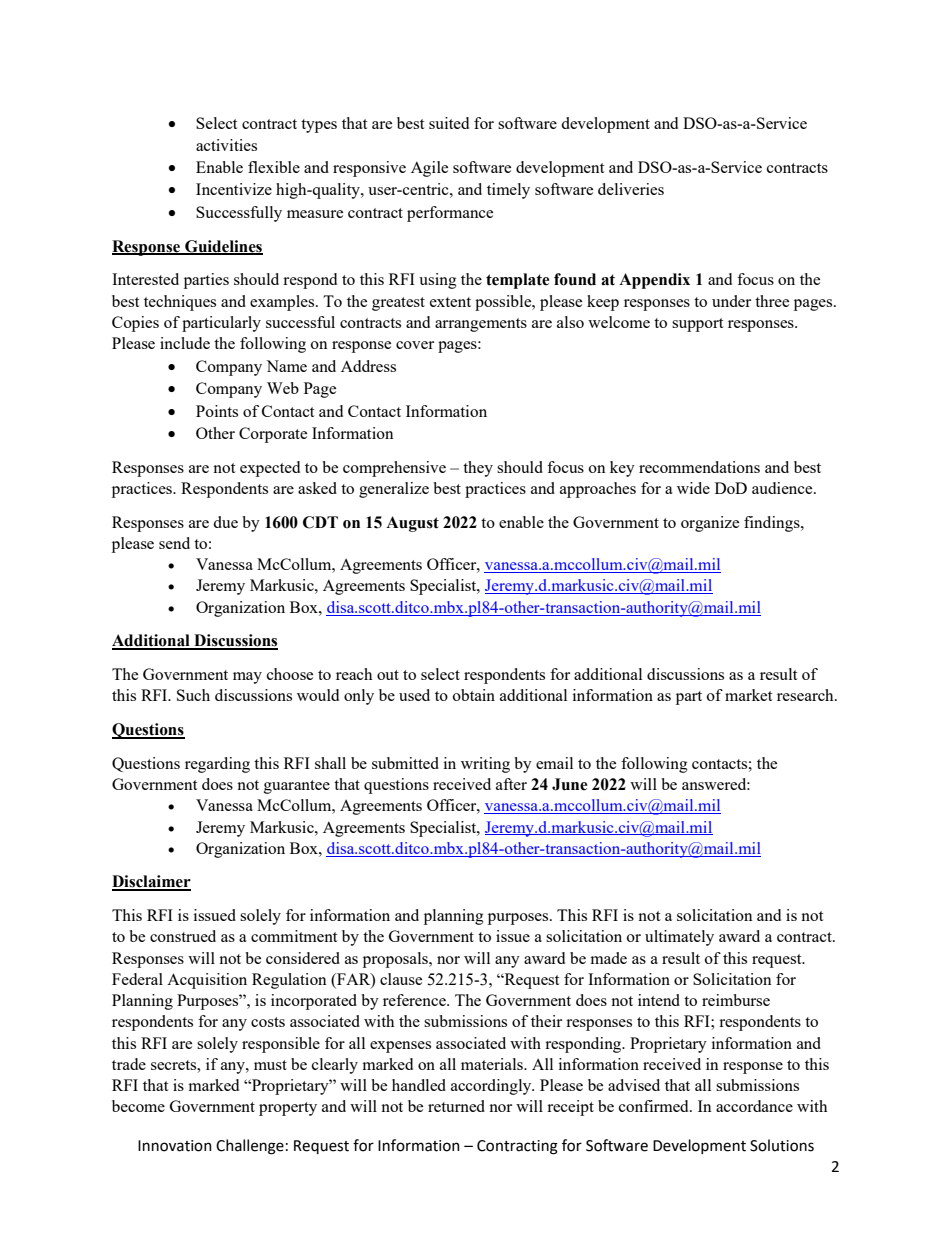 The image size is (952, 1233). I want to click on expected, so click(270, 469).
